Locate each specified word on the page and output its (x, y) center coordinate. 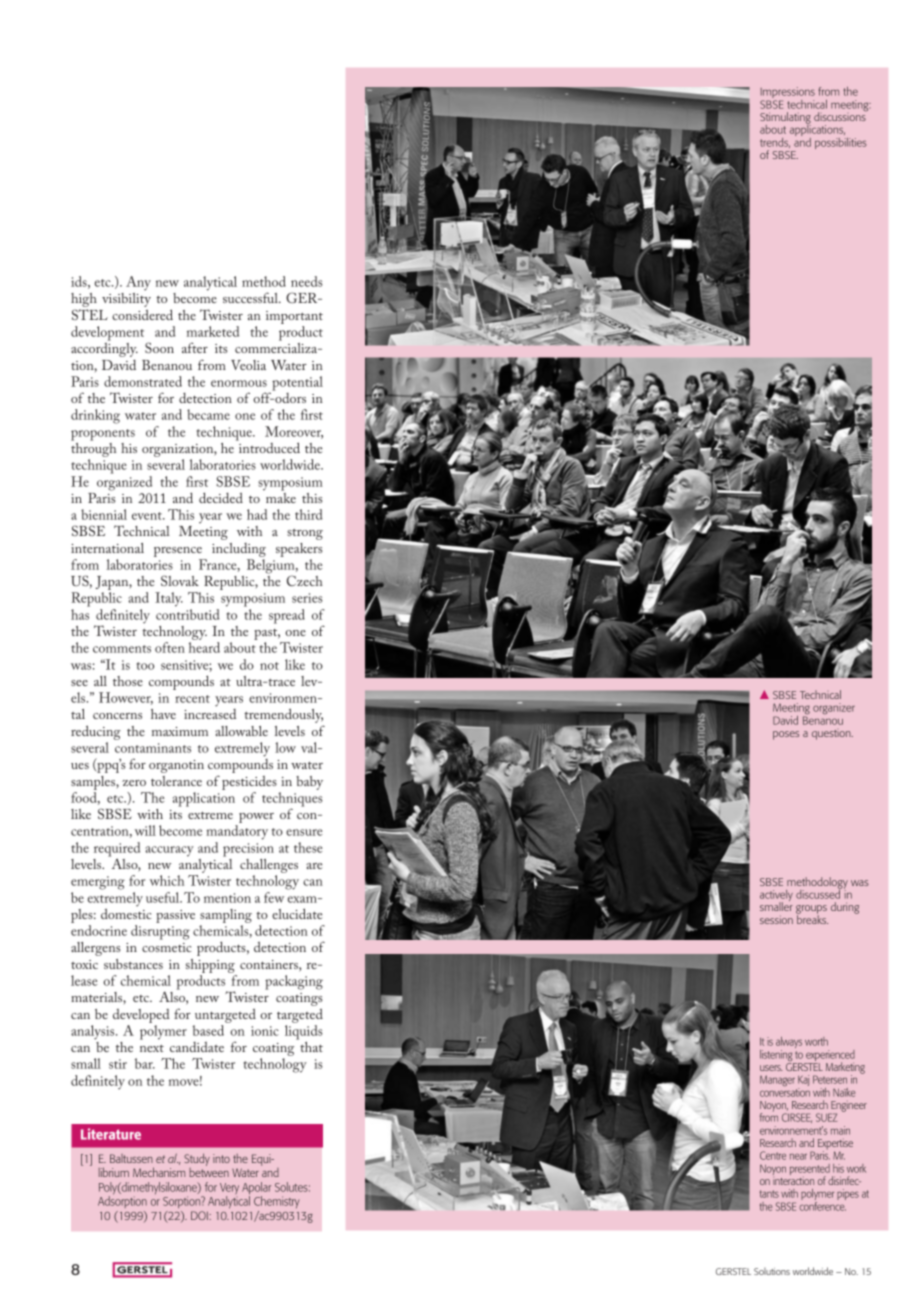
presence (178, 552)
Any (138, 283)
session (776, 919)
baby (309, 783)
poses (786, 735)
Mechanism (159, 1172)
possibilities (840, 143)
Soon (159, 347)
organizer (834, 708)
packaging (294, 982)
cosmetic (166, 947)
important (294, 317)
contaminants (153, 748)
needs (306, 281)
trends (775, 143)
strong (305, 534)
